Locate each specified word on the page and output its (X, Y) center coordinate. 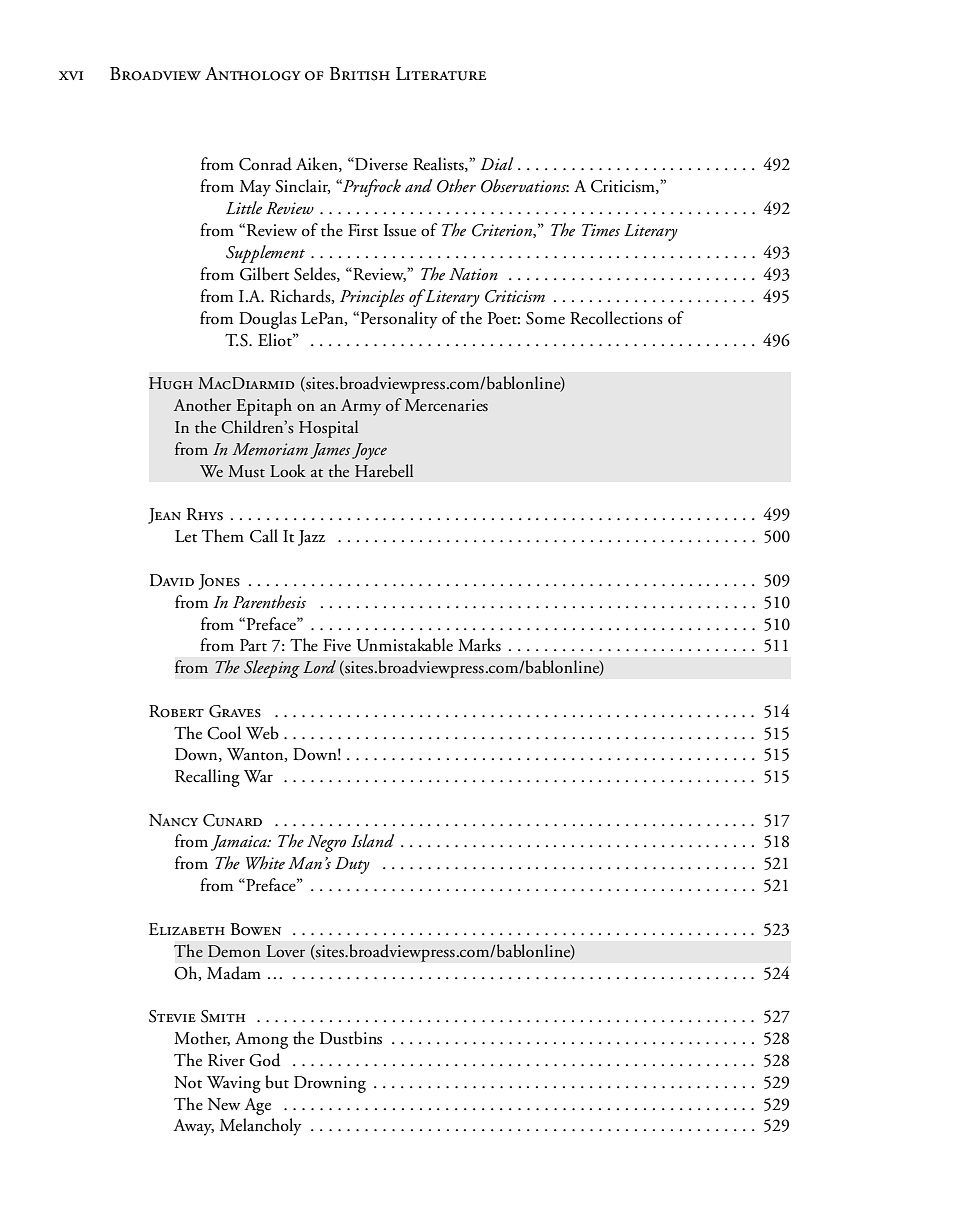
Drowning (330, 1084)
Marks (479, 645)
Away (193, 1127)
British (360, 74)
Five (337, 645)
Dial (497, 163)
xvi (71, 75)
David (172, 580)
